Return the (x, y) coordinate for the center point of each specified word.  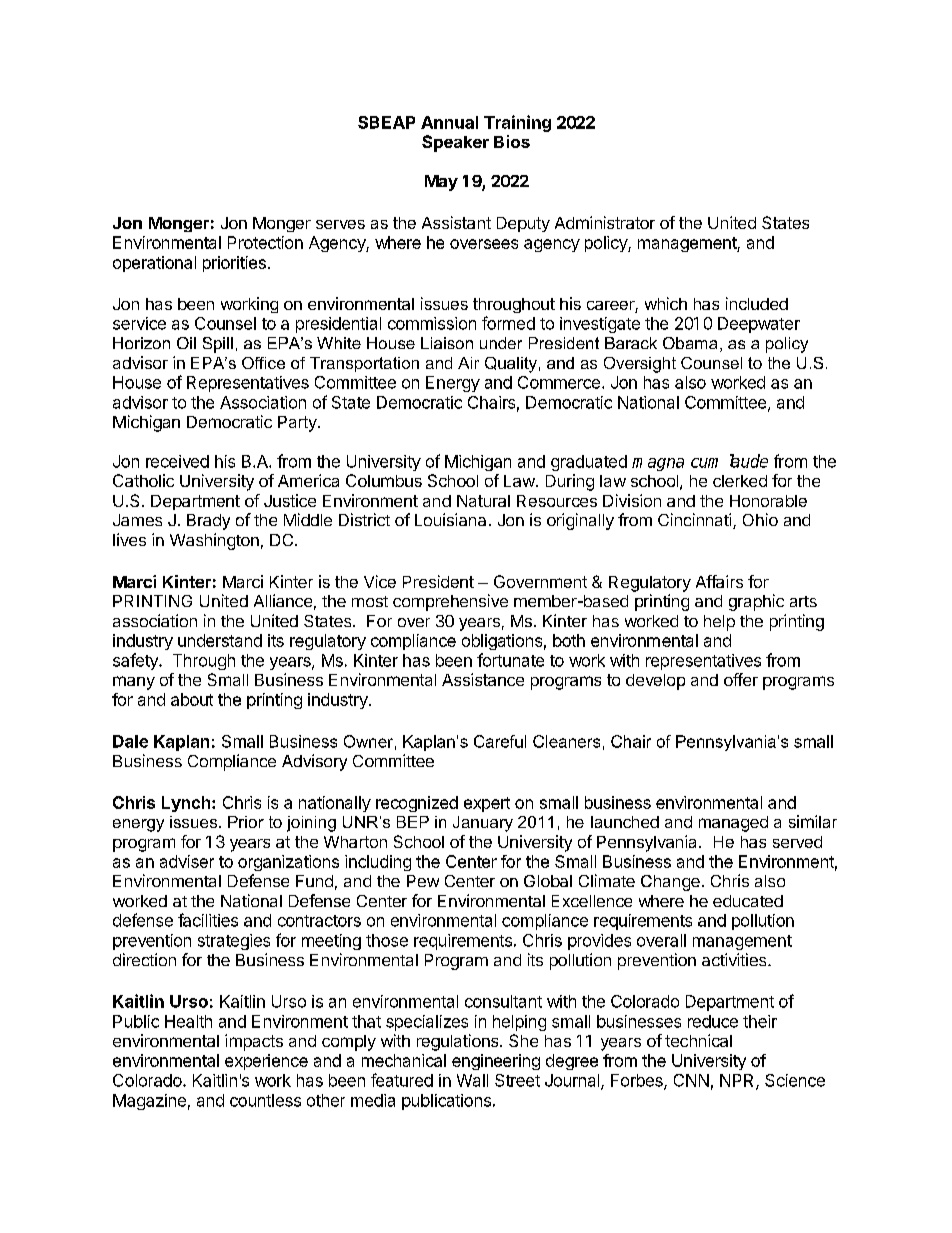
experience (266, 1062)
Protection (265, 242)
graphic (756, 602)
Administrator (605, 222)
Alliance (283, 600)
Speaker (455, 143)
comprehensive (450, 602)
